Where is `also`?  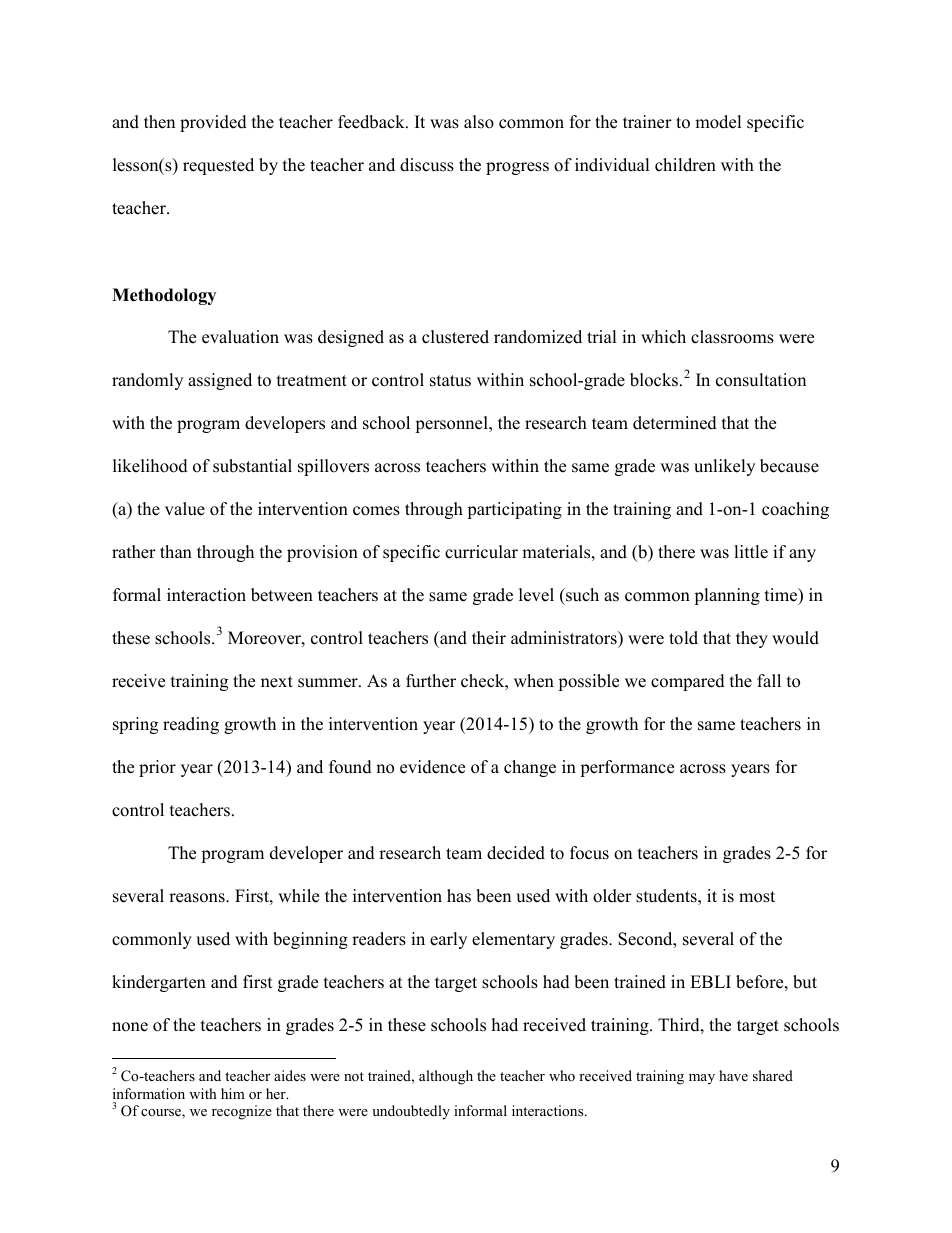
also is located at coordinates (479, 122).
